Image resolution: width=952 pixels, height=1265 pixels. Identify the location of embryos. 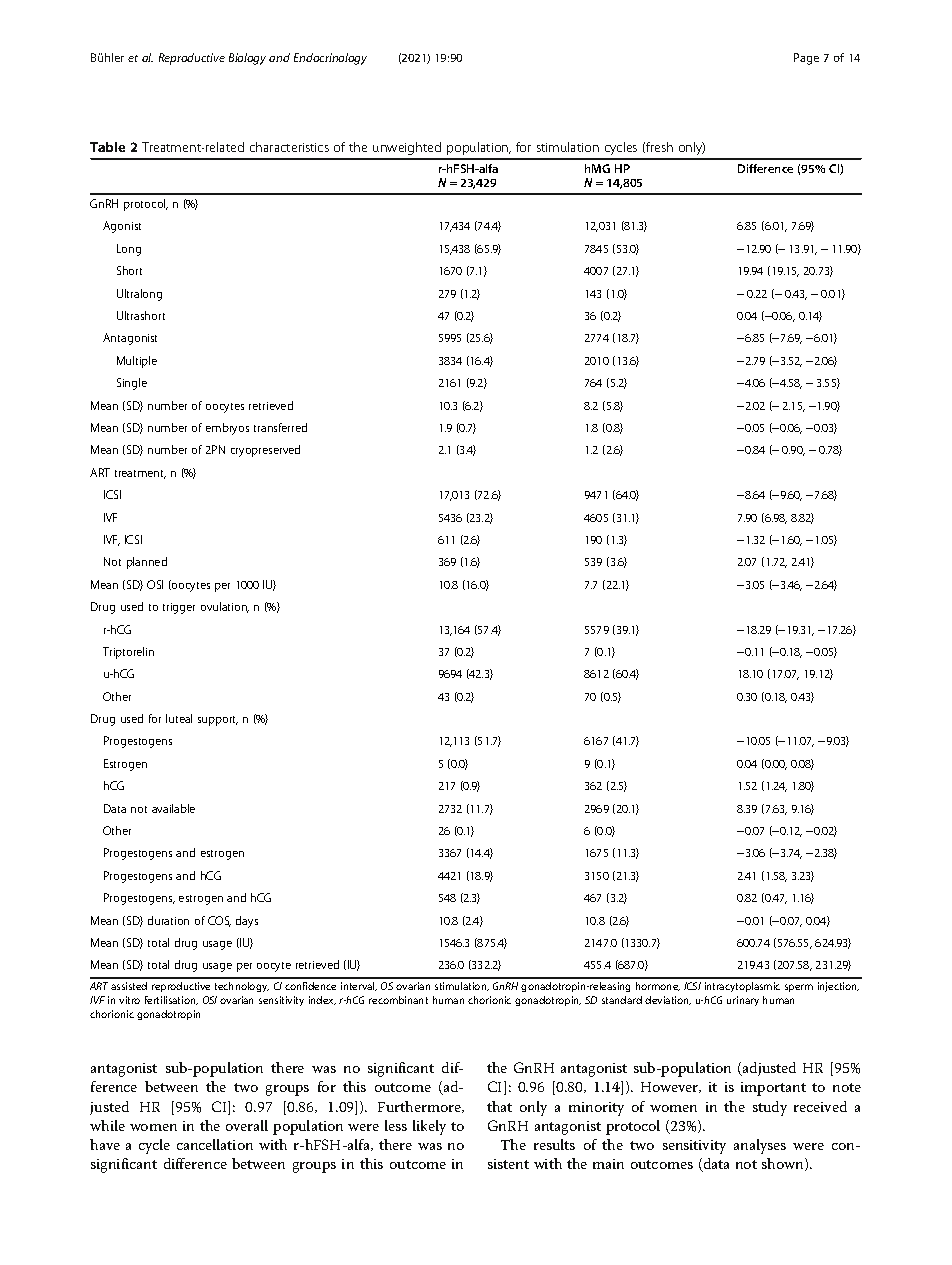
(227, 429).
